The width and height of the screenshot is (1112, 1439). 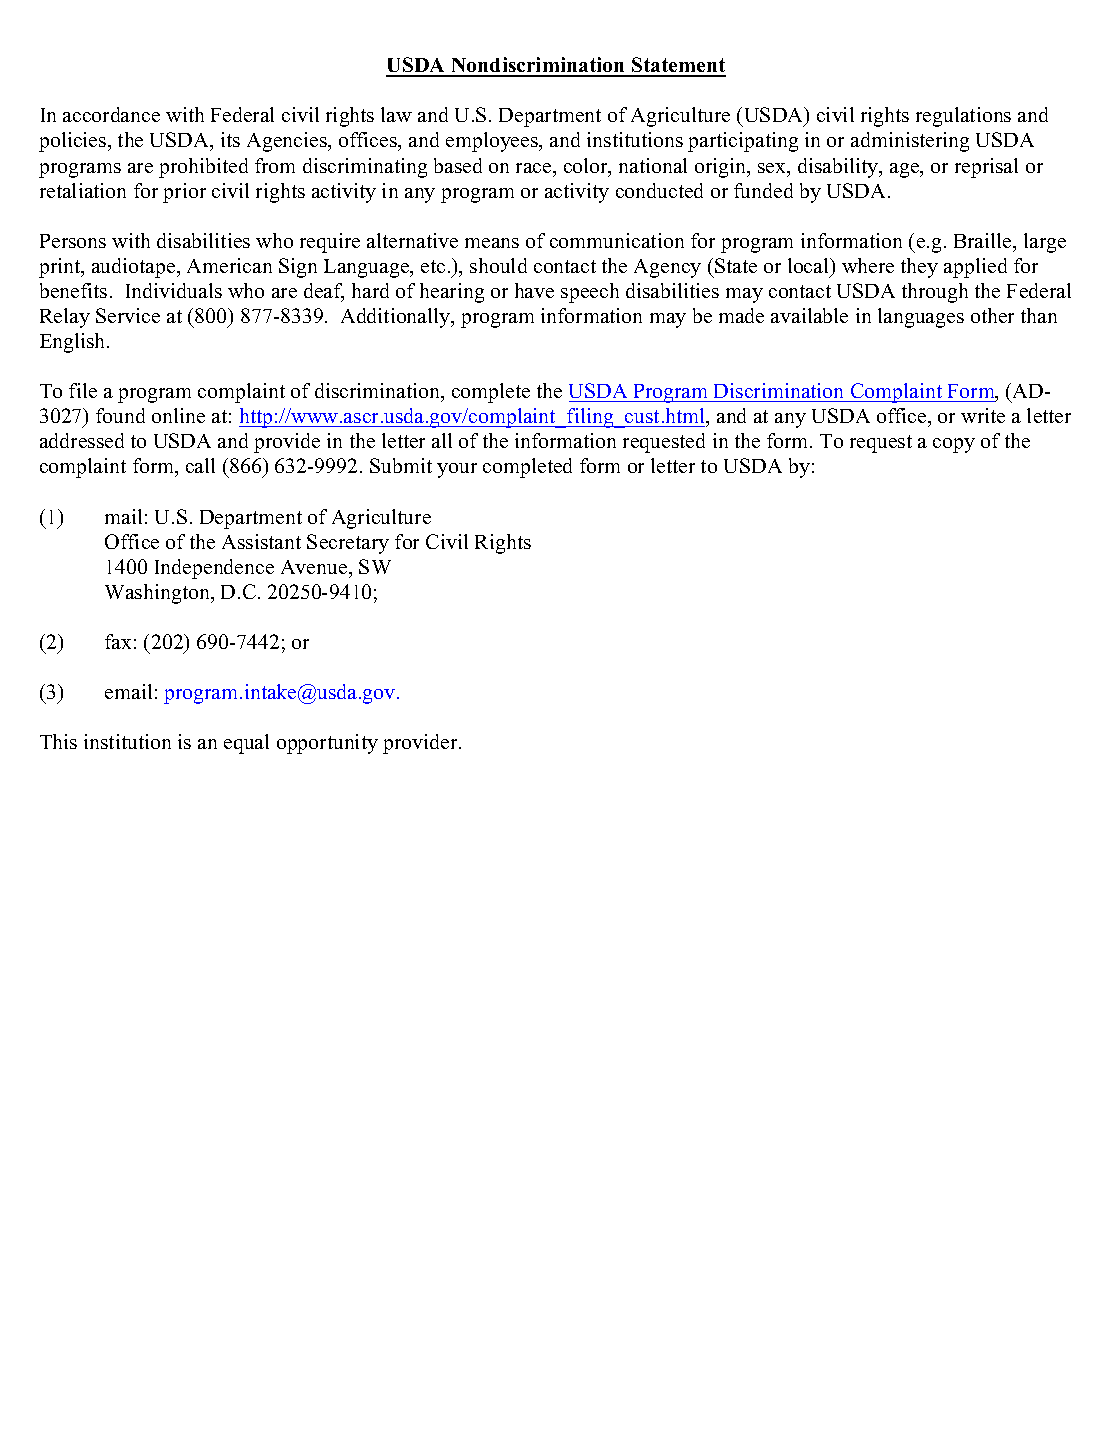 What do you see at coordinates (315, 567) in the screenshot?
I see `Avenue` at bounding box center [315, 567].
